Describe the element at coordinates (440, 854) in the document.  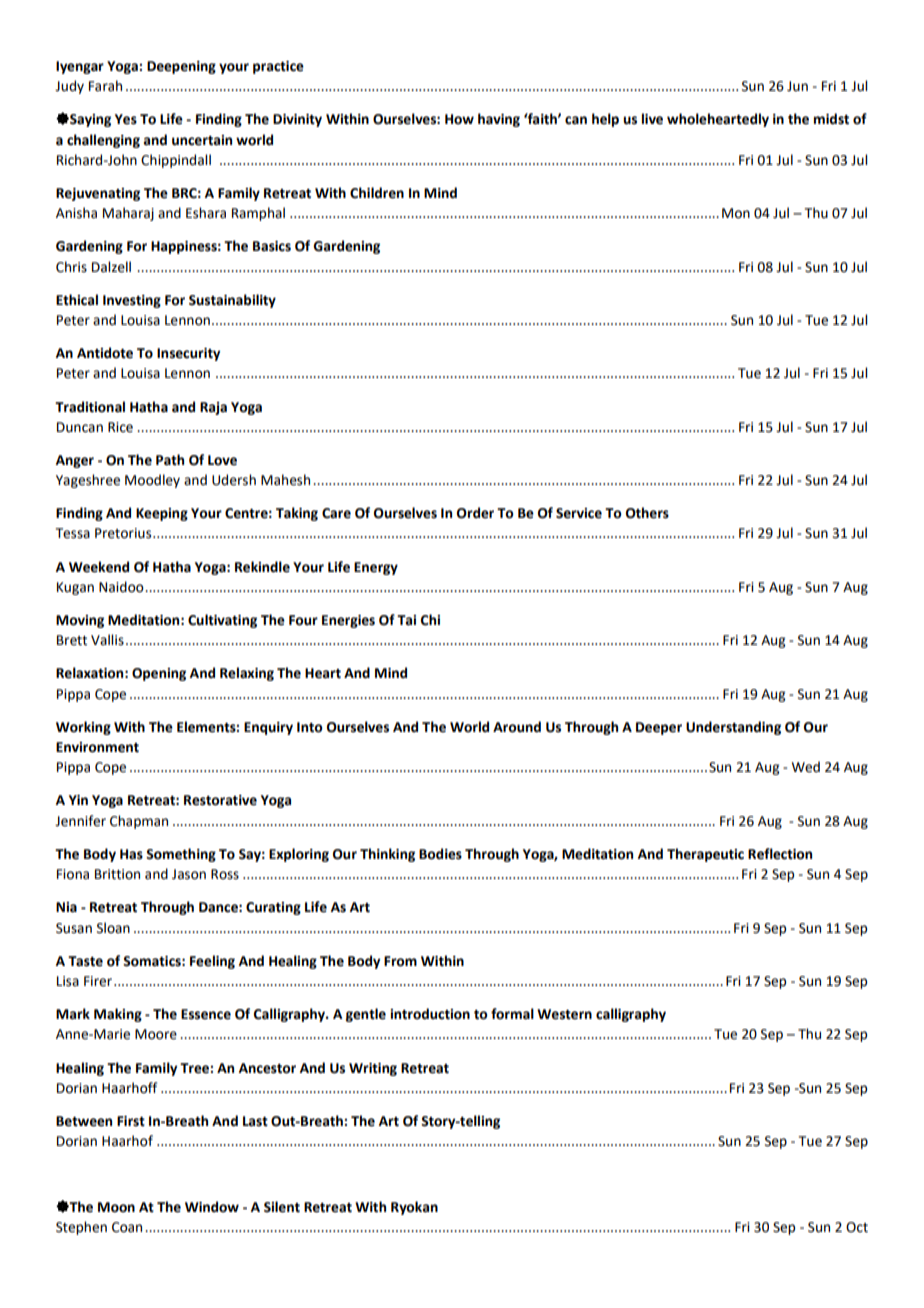
I see `Bodies` at that location.
